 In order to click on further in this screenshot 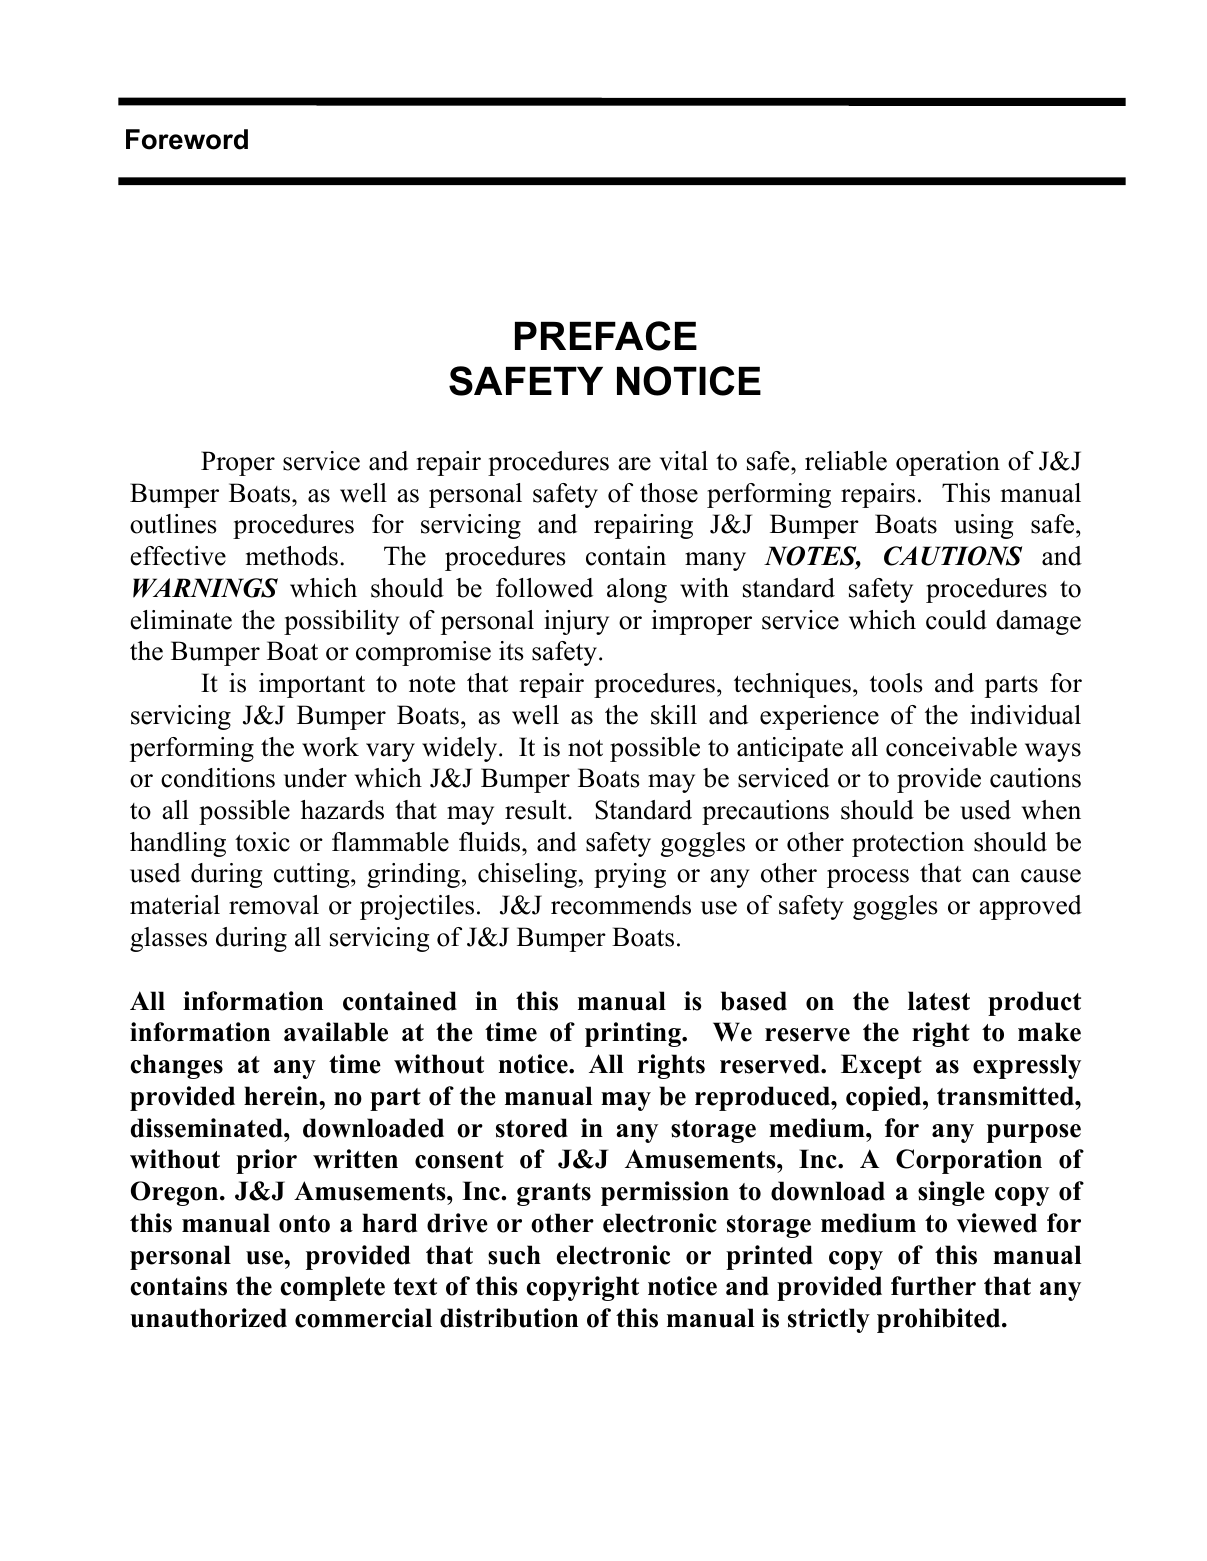, I will do `click(933, 1286)`.
